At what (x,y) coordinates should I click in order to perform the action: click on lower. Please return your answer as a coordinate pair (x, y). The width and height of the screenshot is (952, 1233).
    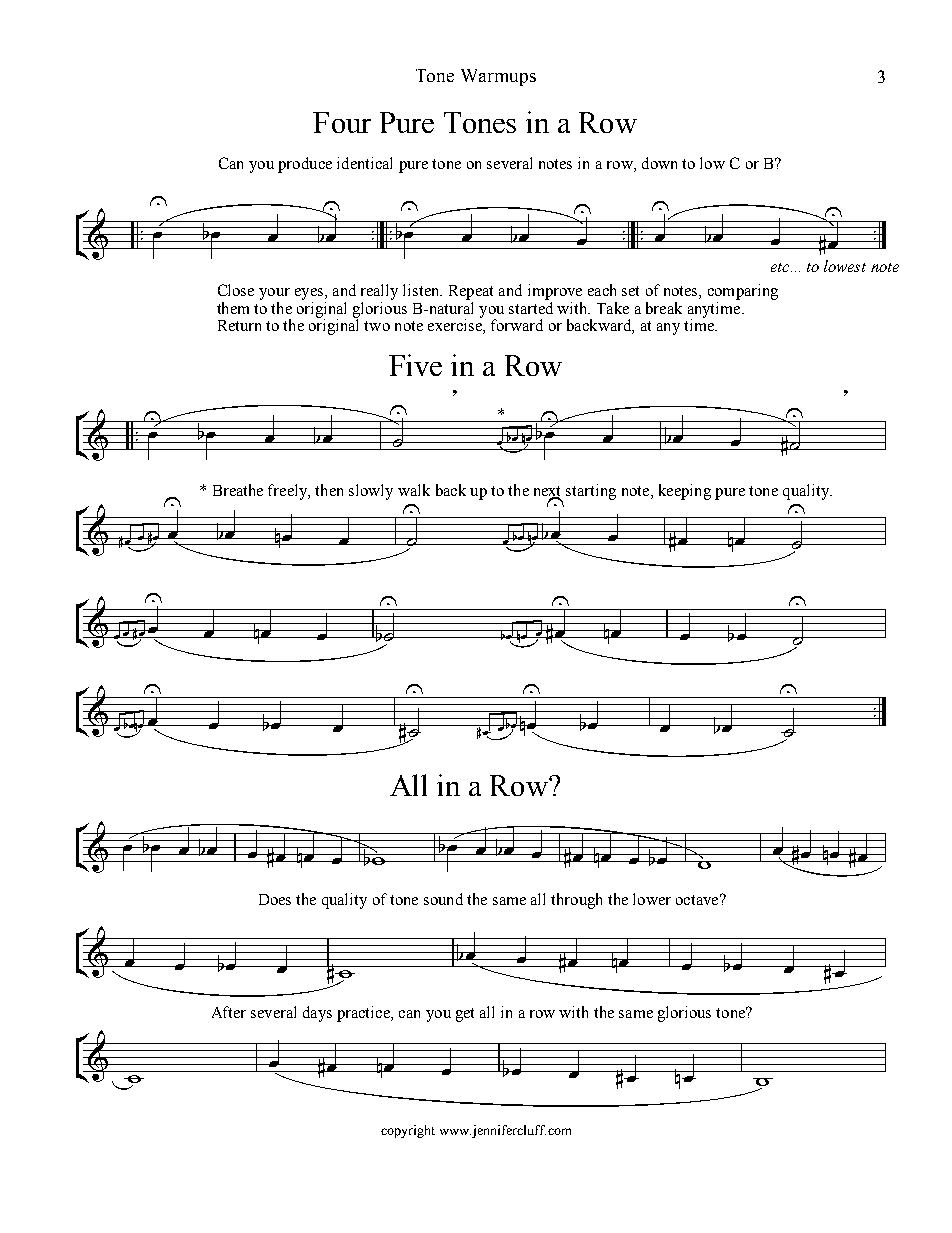
    Looking at the image, I should click on (652, 899).
